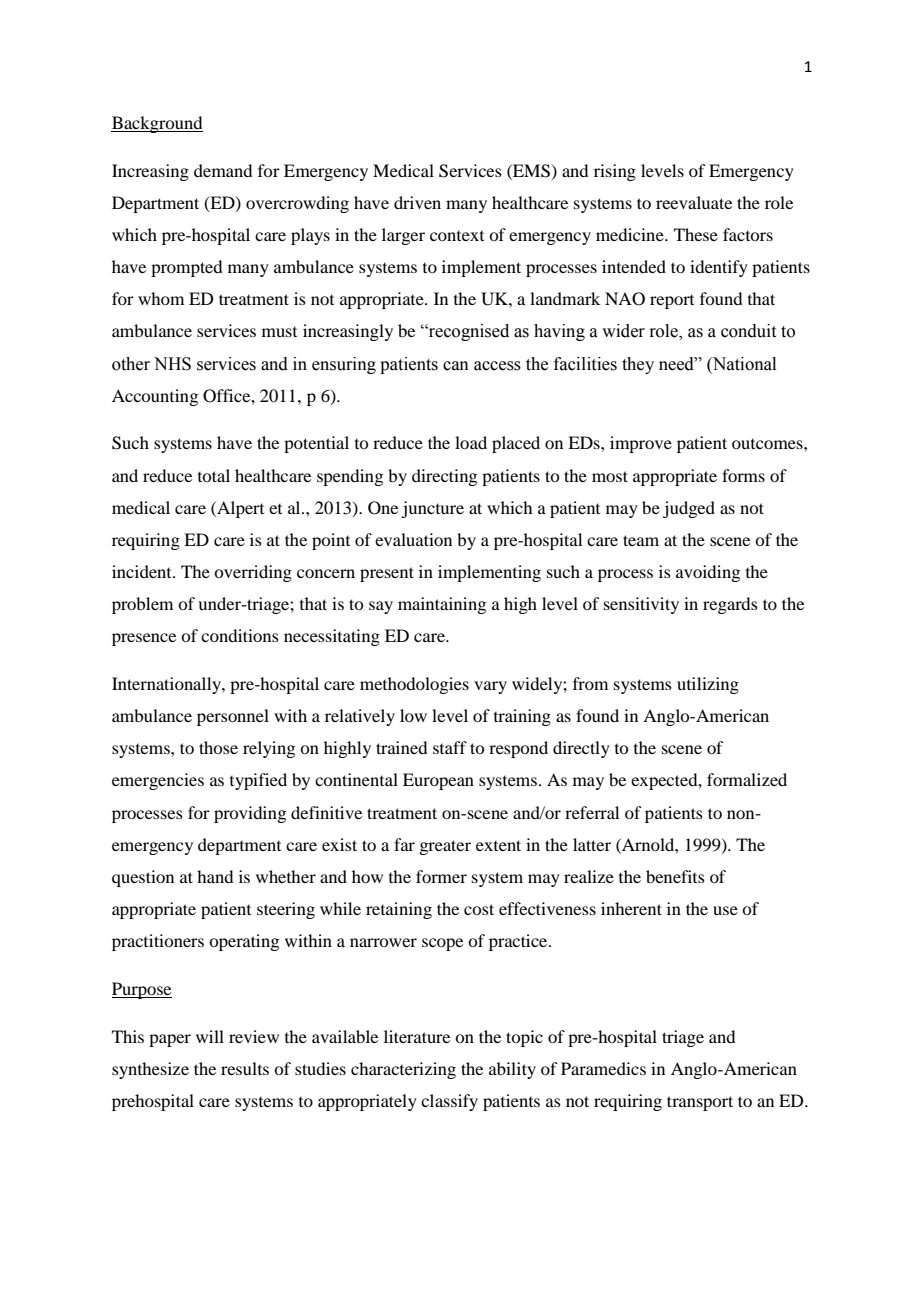 The width and height of the screenshot is (924, 1308). What do you see at coordinates (449, 1102) in the screenshot?
I see `classify` at bounding box center [449, 1102].
